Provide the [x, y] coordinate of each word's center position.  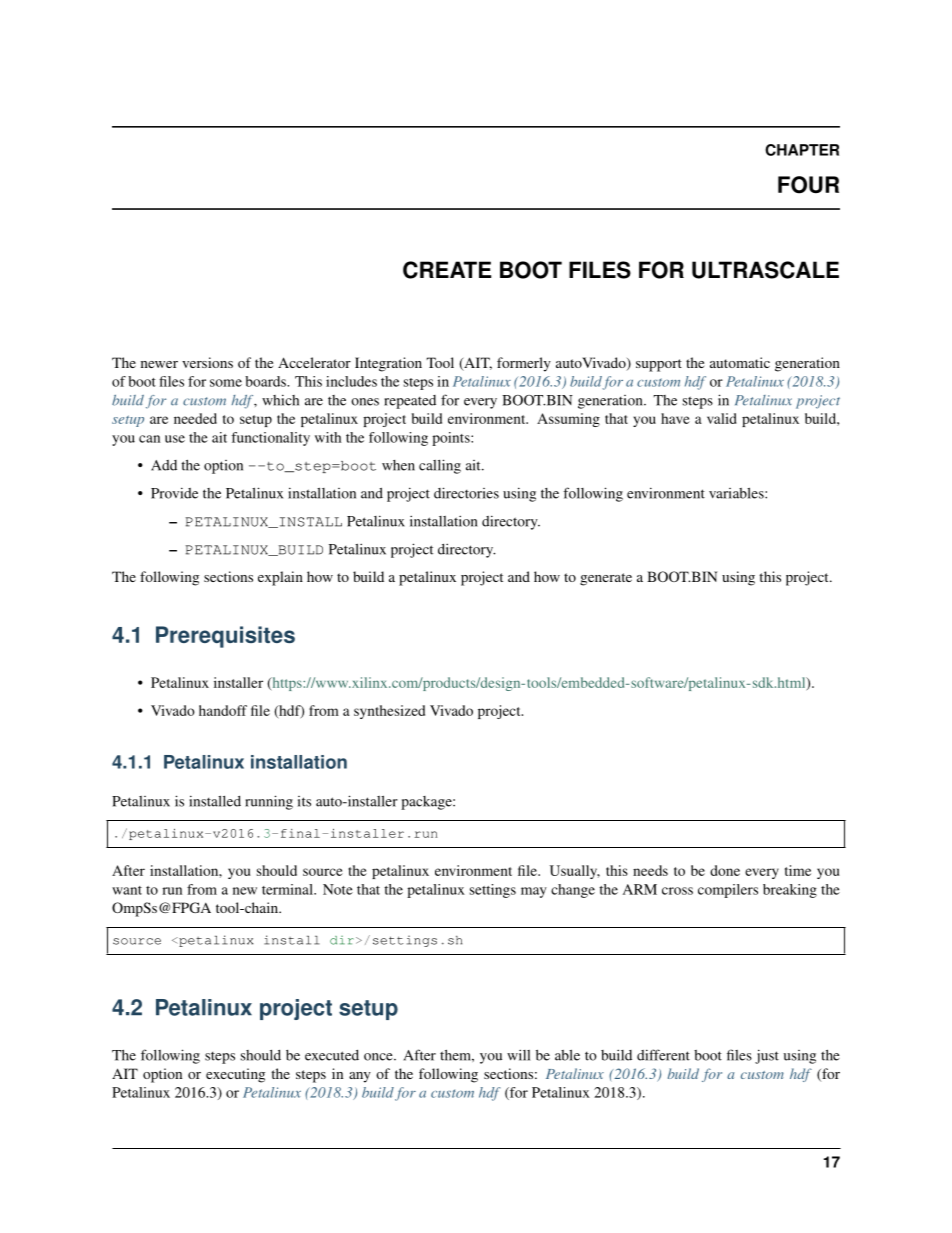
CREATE [447, 270]
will [518, 1055]
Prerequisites [225, 637]
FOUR [808, 185]
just [767, 1056]
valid [722, 418]
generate [606, 579]
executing [235, 1075]
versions [207, 362]
